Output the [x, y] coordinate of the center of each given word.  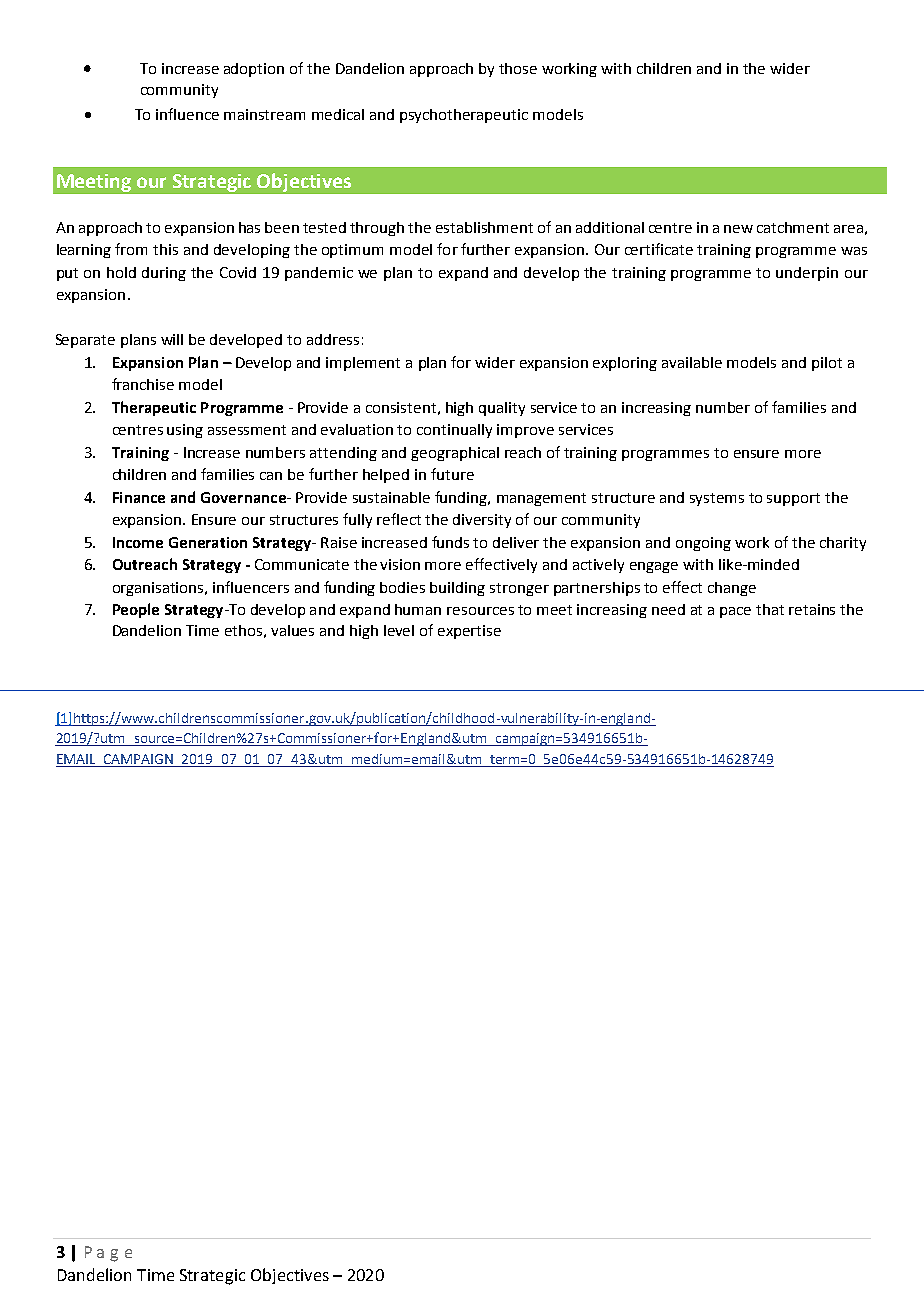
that [770, 609]
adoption [254, 70]
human [418, 609]
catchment [793, 227]
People [136, 610]
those [518, 68]
